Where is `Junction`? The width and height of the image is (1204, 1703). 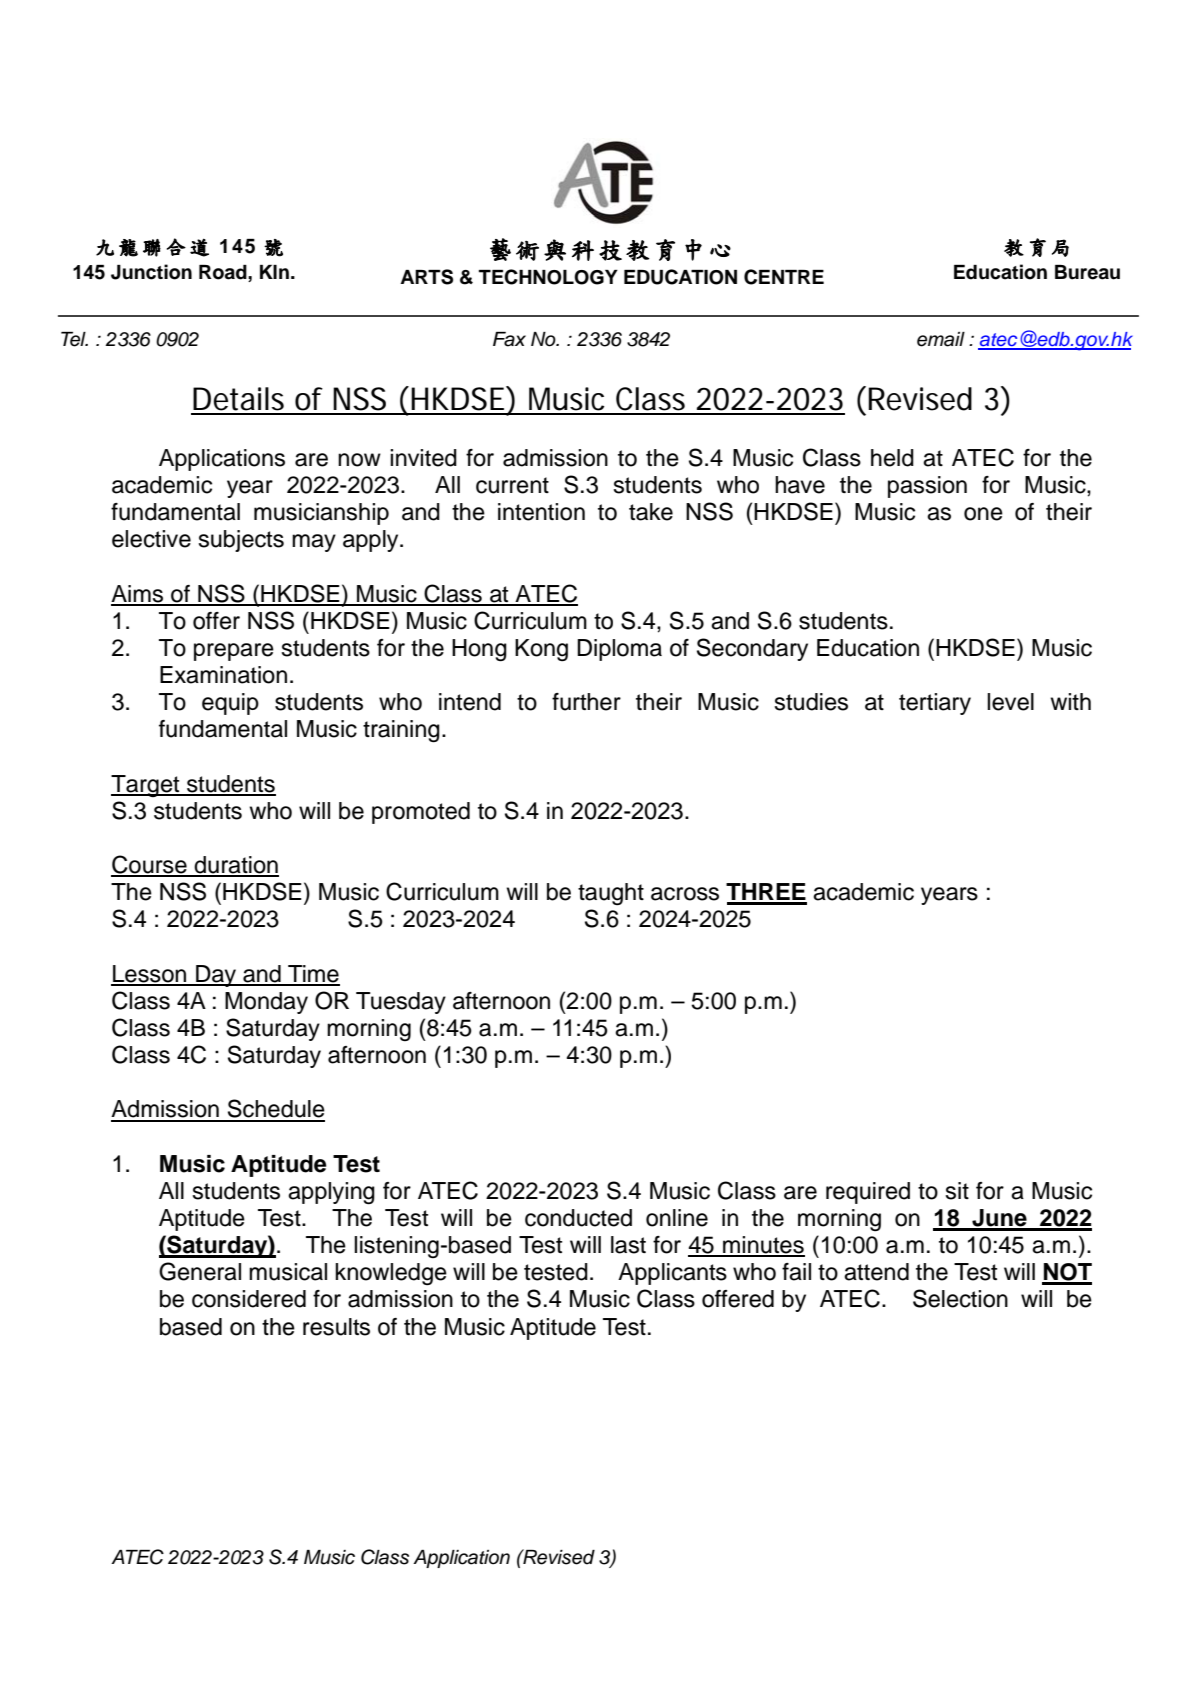 Junction is located at coordinates (151, 272).
